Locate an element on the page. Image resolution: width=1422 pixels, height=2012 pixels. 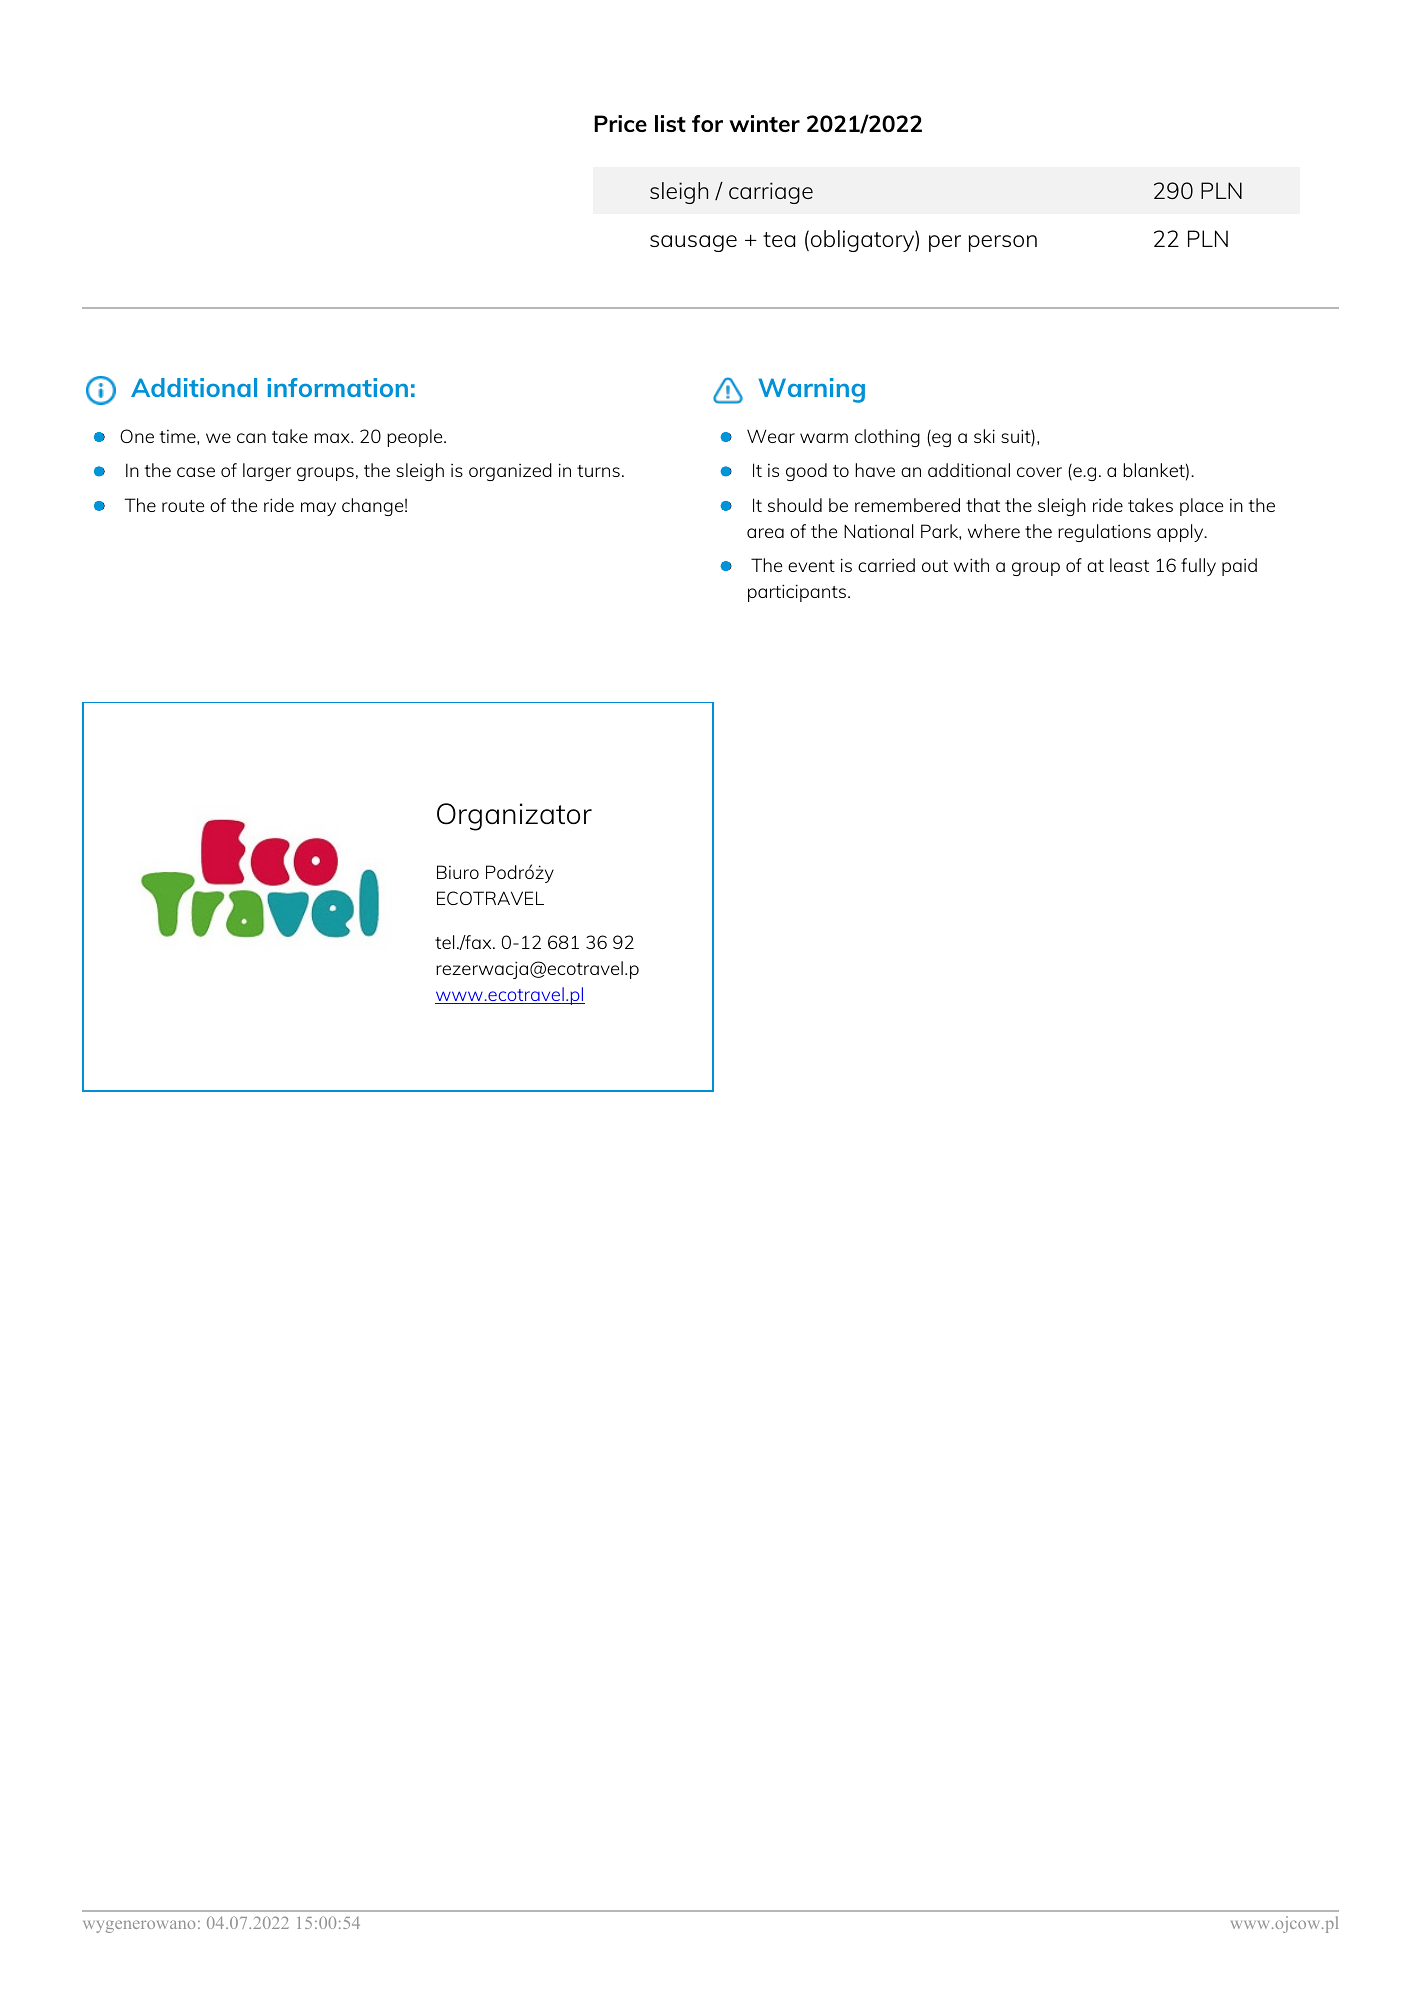
may is located at coordinates (318, 509).
